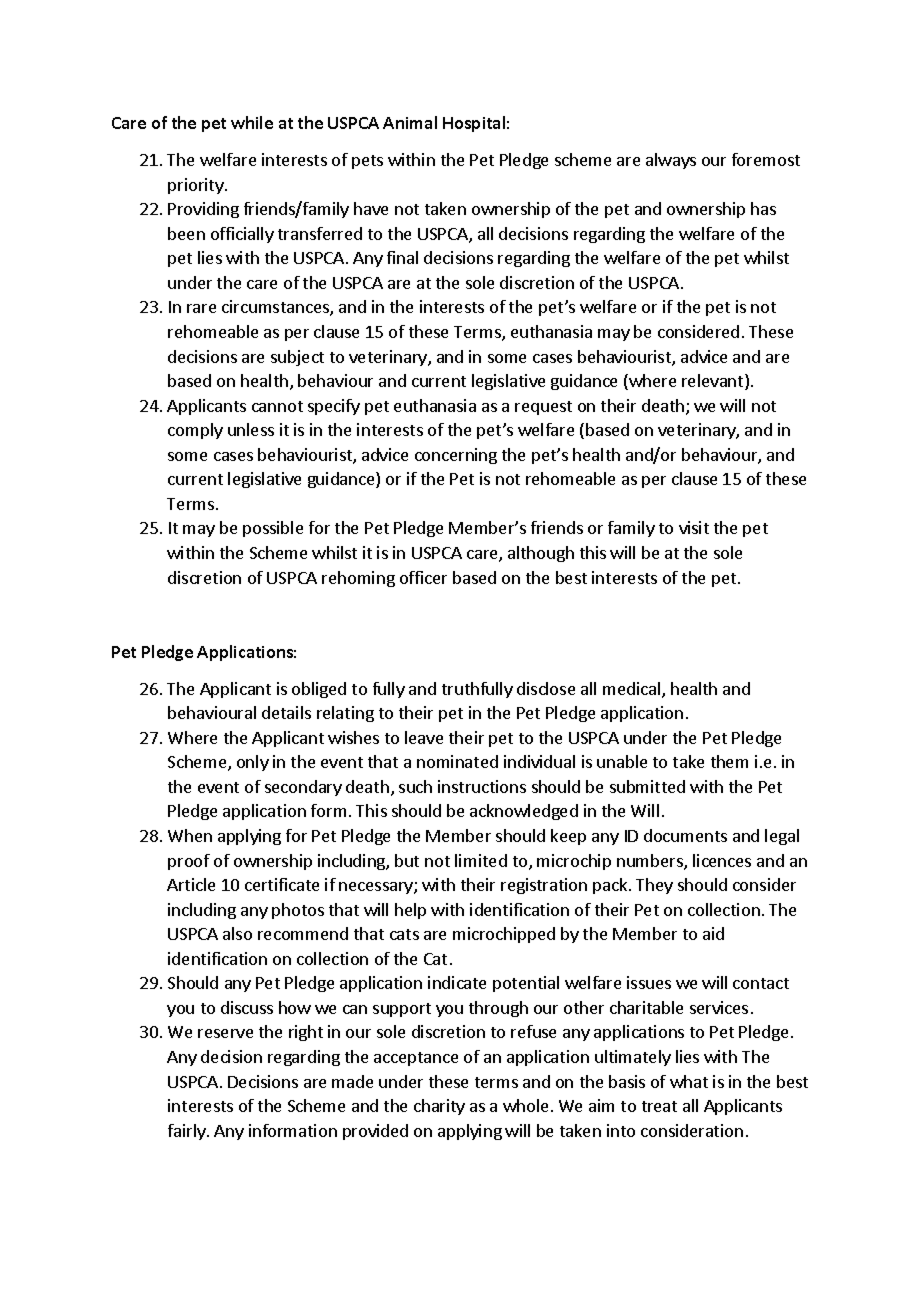  Describe the element at coordinates (689, 1081) in the document. I see `what` at that location.
